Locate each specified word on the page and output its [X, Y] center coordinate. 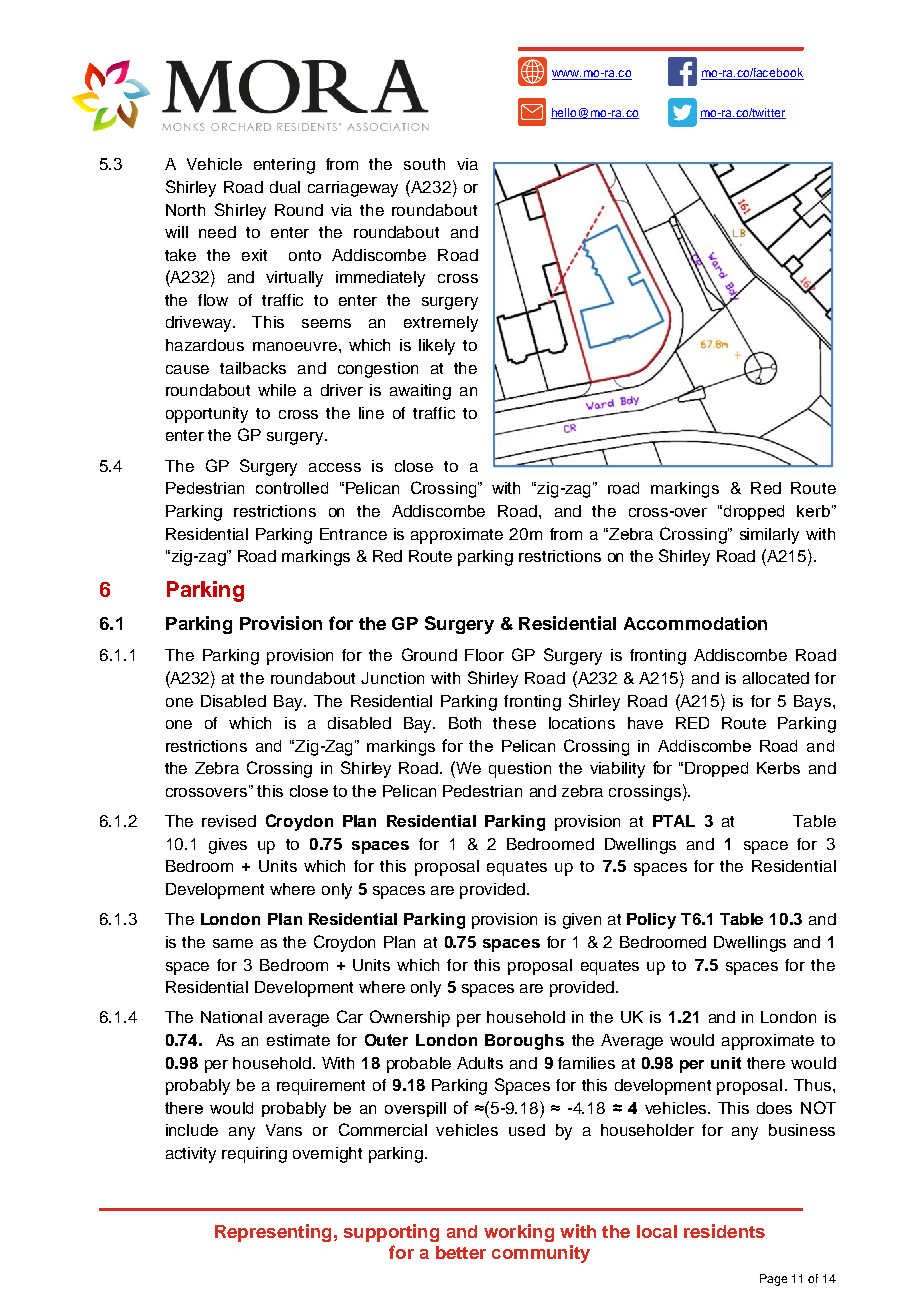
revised [229, 821]
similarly [769, 536]
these [514, 723]
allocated [776, 678]
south [424, 164]
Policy [651, 921]
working [519, 1233]
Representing [273, 1233]
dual [285, 187]
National [231, 1017]
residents [724, 1231]
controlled [292, 488]
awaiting [420, 392]
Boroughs [524, 1042]
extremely [441, 324]
